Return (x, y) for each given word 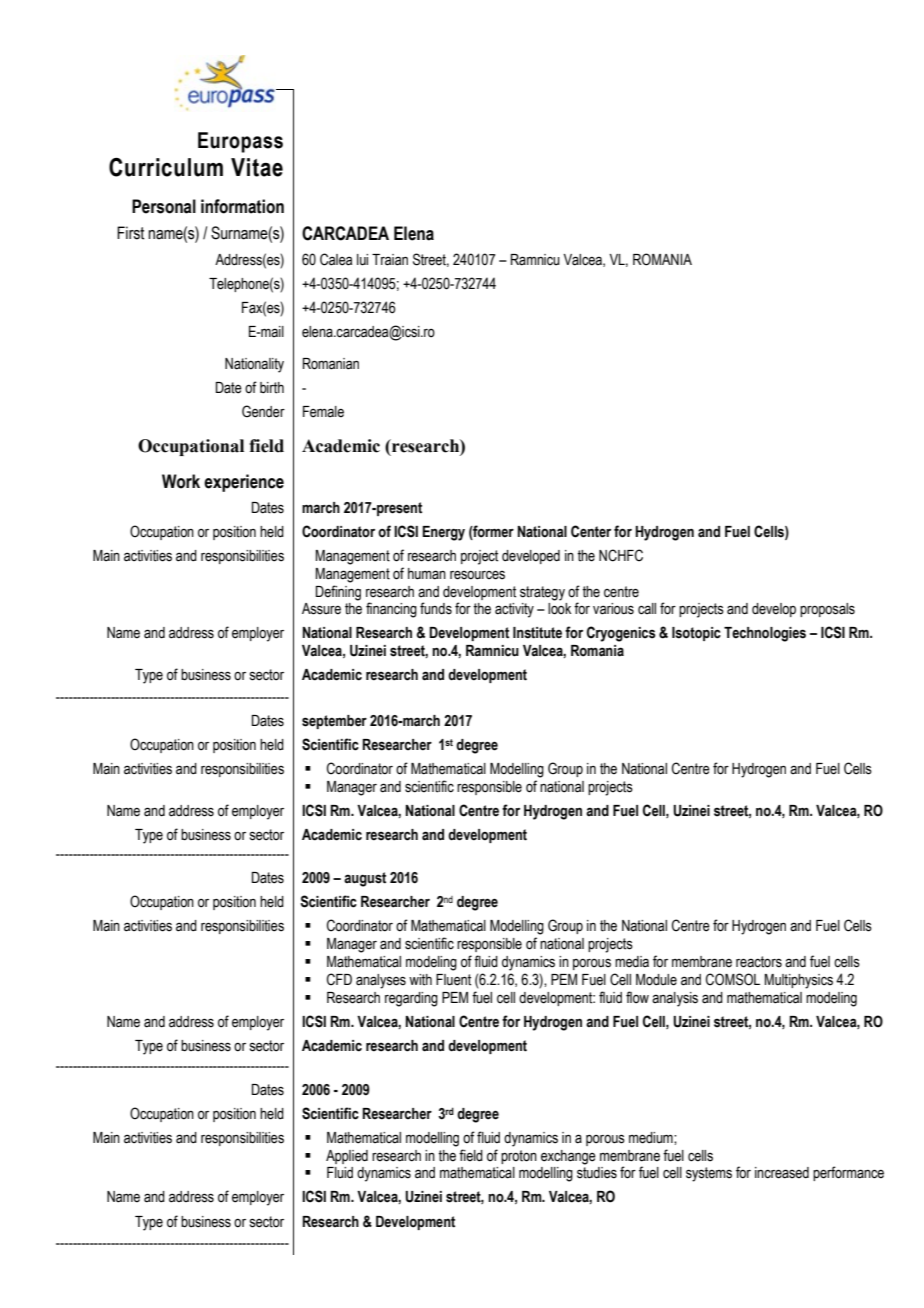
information (242, 206)
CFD (339, 979)
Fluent (453, 980)
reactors (759, 962)
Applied (347, 1157)
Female (323, 412)
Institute (537, 633)
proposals (827, 610)
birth (272, 388)
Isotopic (696, 634)
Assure (321, 609)
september (334, 722)
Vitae (257, 167)
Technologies (765, 634)
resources (477, 575)
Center (591, 531)
